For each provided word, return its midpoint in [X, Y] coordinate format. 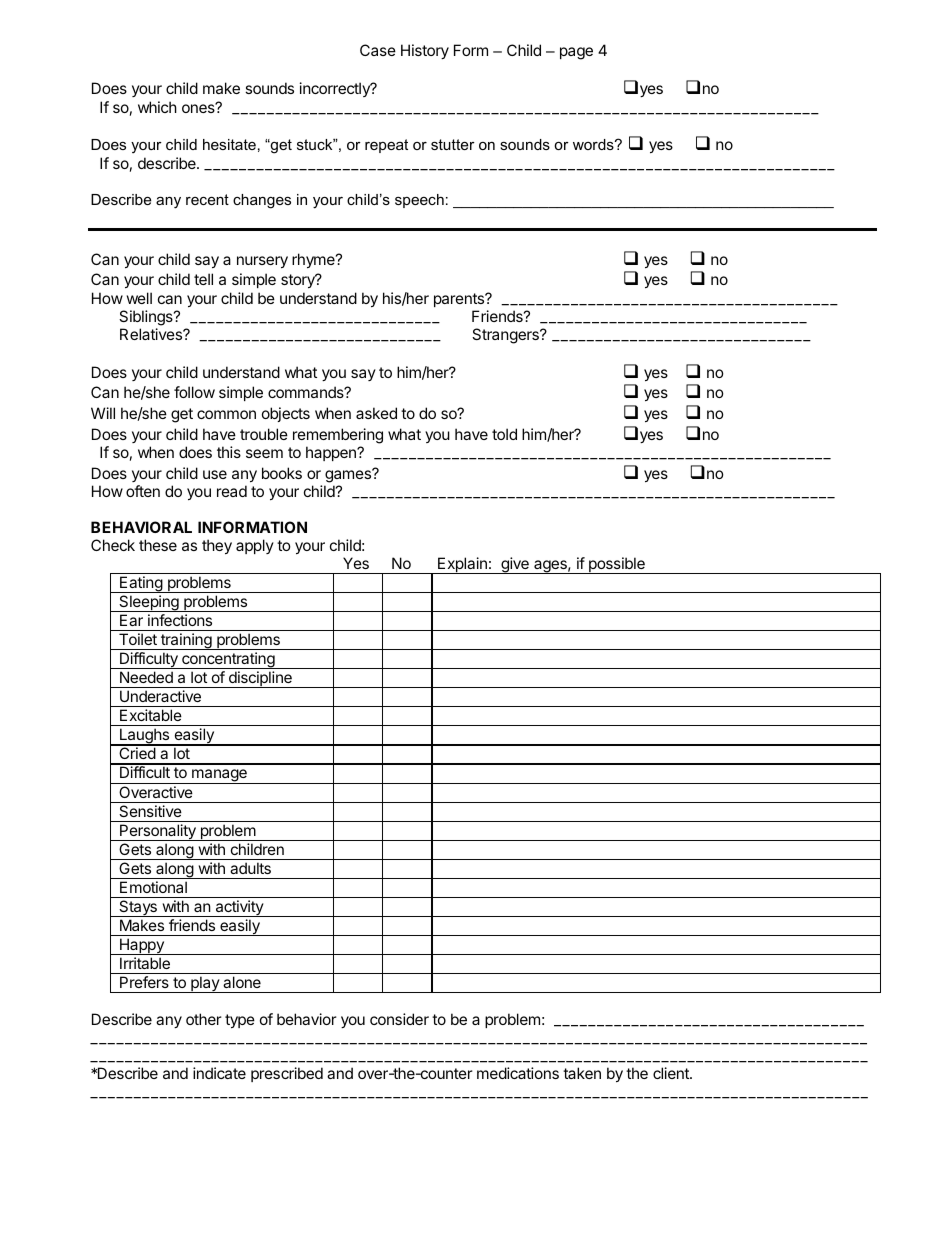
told [504, 434]
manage [219, 776]
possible [617, 565]
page [576, 53]
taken [582, 1073]
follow [194, 392]
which [157, 107]
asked [376, 413]
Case [378, 50]
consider [399, 1019]
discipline [260, 679]
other [204, 1019]
